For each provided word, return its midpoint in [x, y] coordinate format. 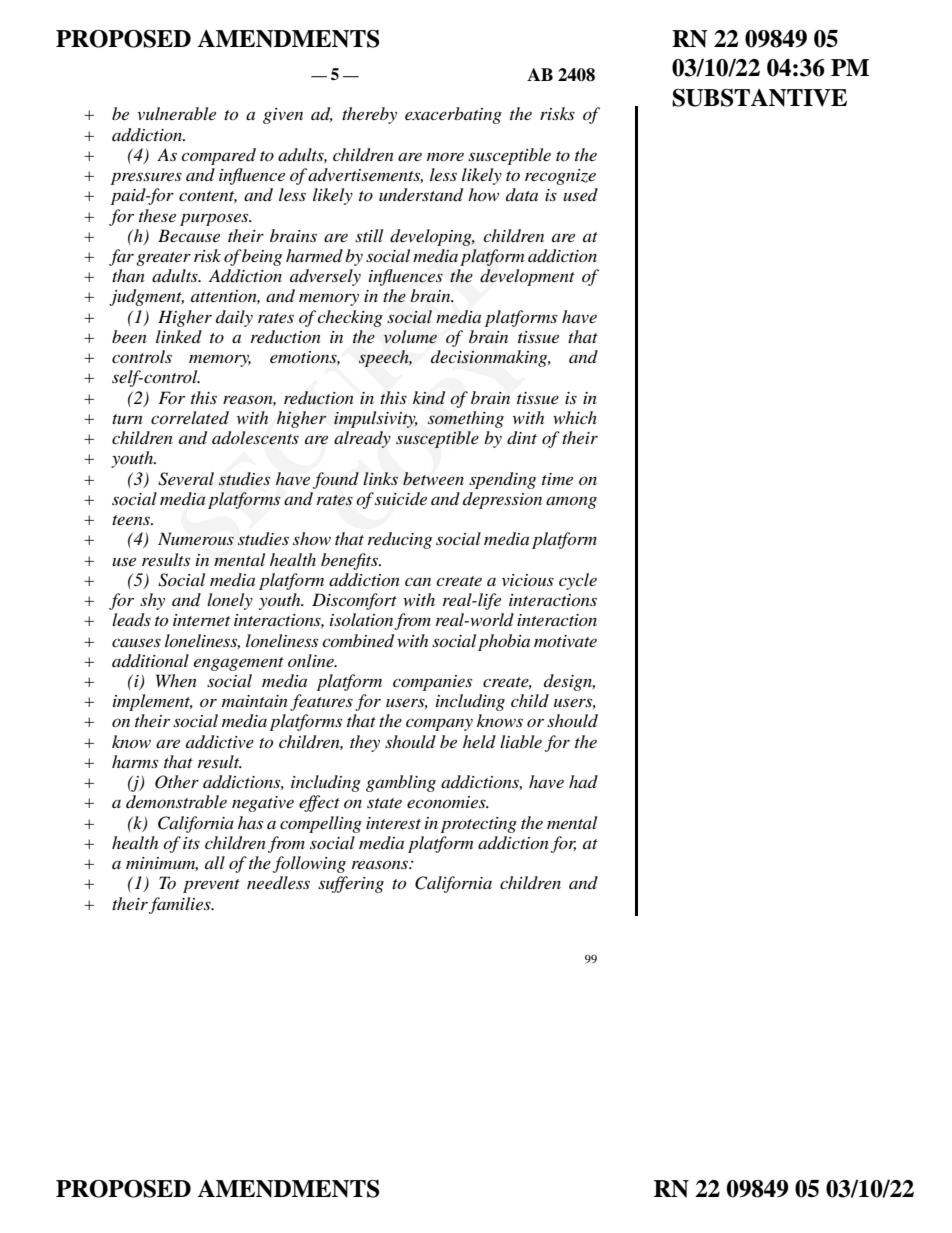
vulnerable [176, 113]
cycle [578, 581]
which [575, 417]
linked [179, 336]
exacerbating [453, 115]
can [418, 581]
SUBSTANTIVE [759, 97]
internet [201, 620]
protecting [479, 825]
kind [429, 398]
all [215, 862]
